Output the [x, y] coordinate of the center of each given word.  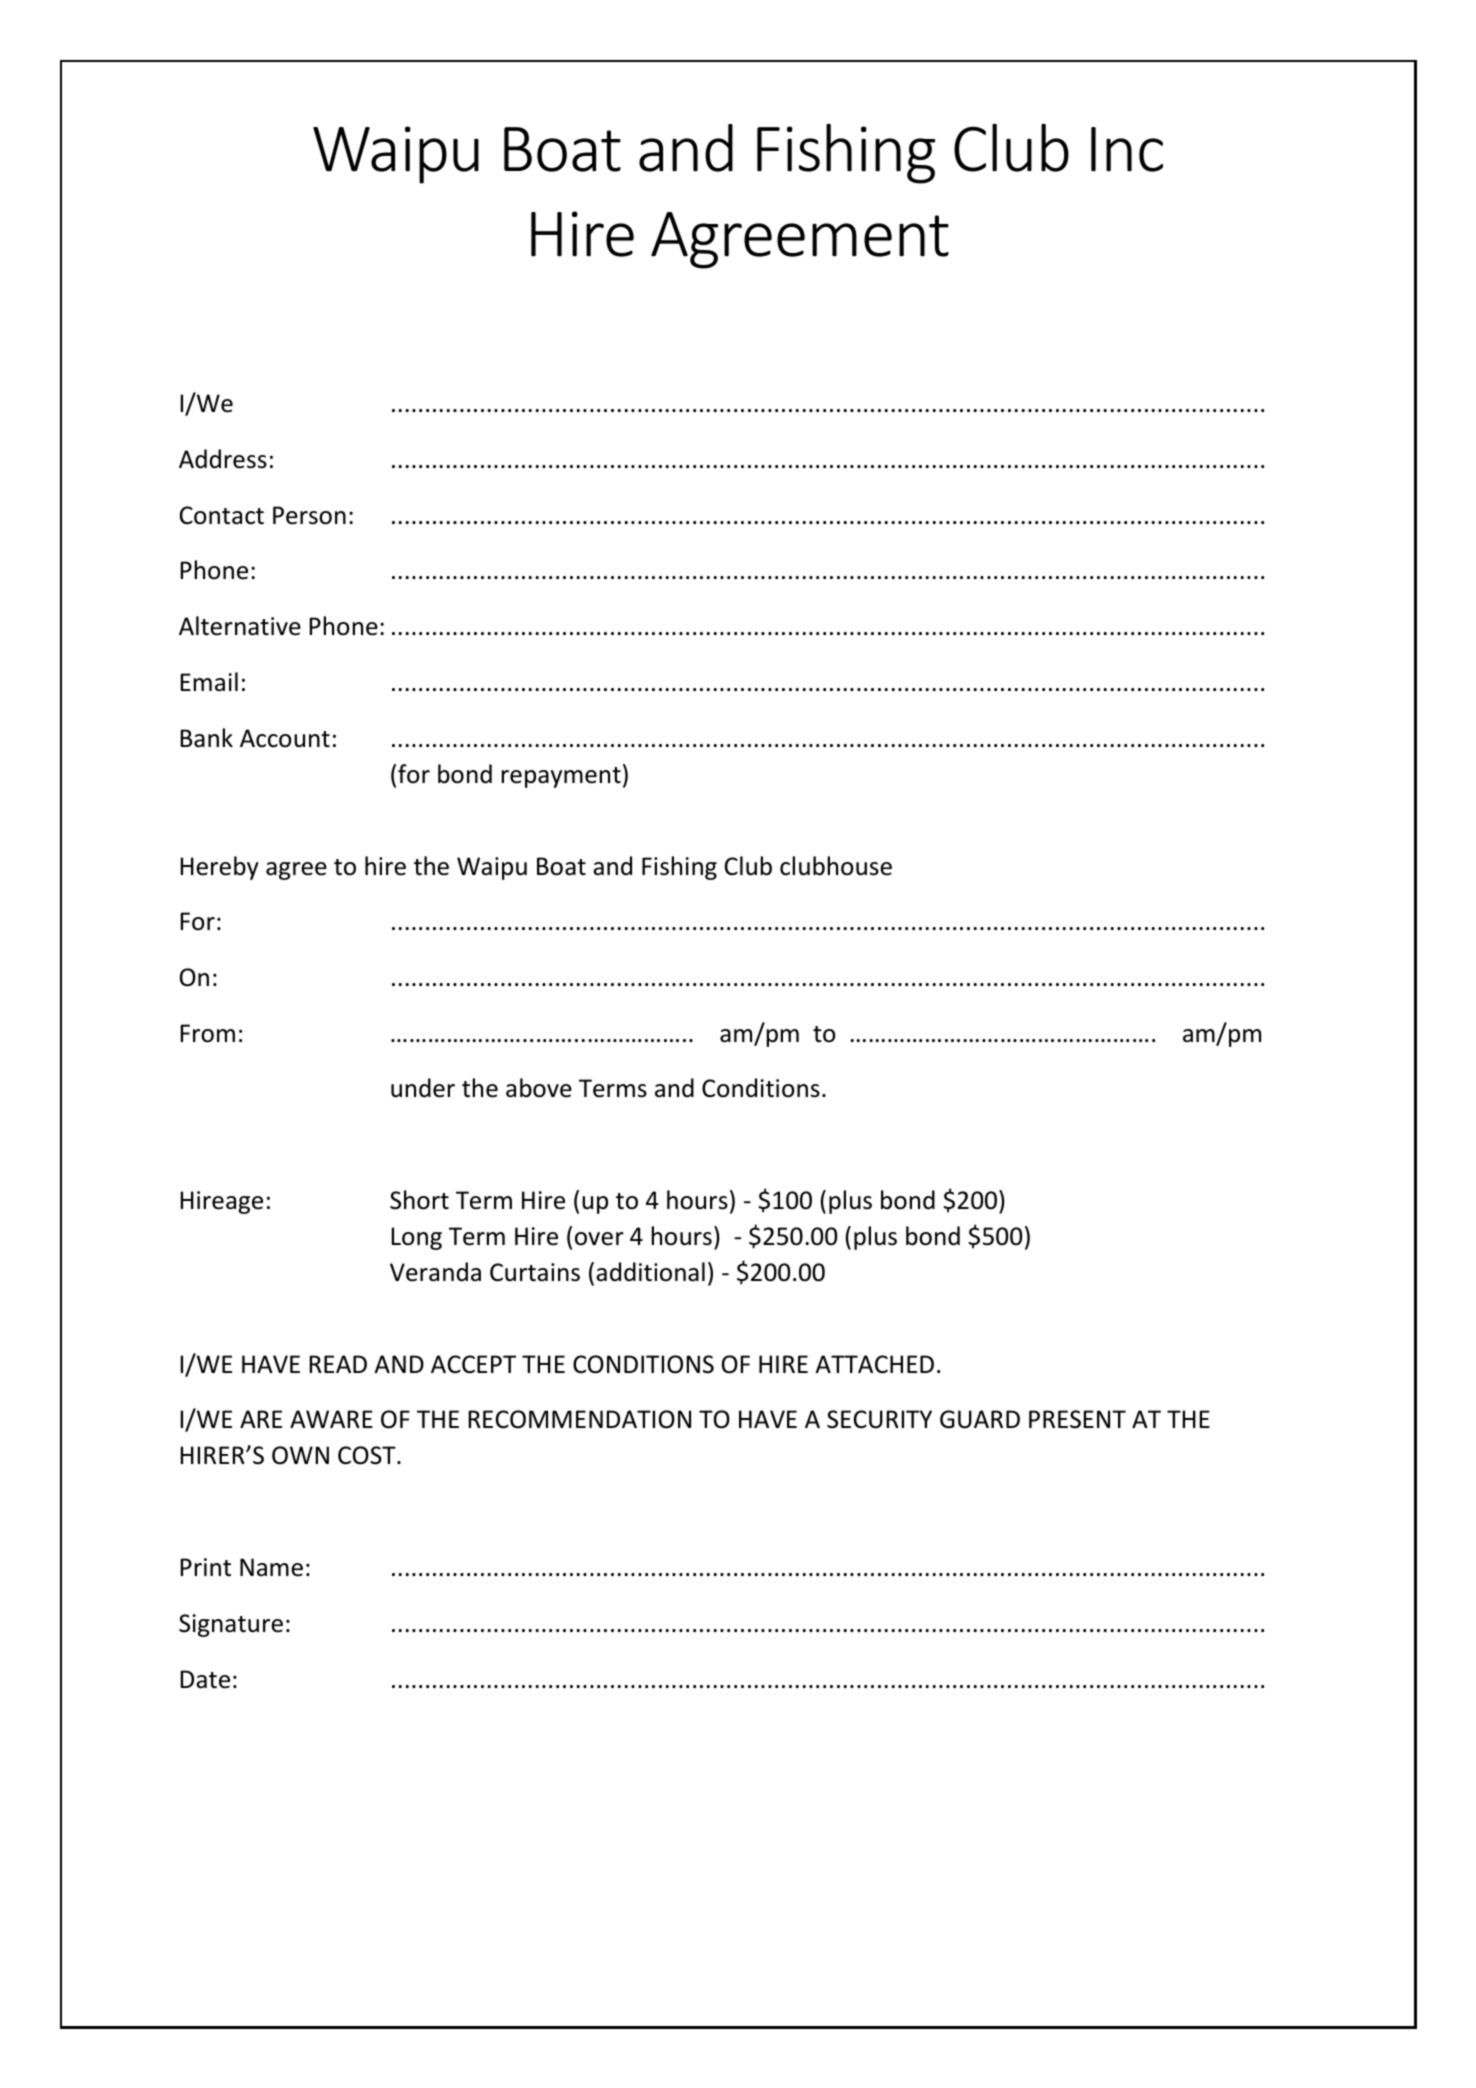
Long [416, 1238]
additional [650, 1272]
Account [285, 738]
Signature [231, 1625]
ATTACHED [874, 1364]
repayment [561, 777]
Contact [222, 515]
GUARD [980, 1419]
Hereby [219, 868]
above [539, 1088]
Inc [1127, 149]
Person [309, 515]
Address [223, 459]
